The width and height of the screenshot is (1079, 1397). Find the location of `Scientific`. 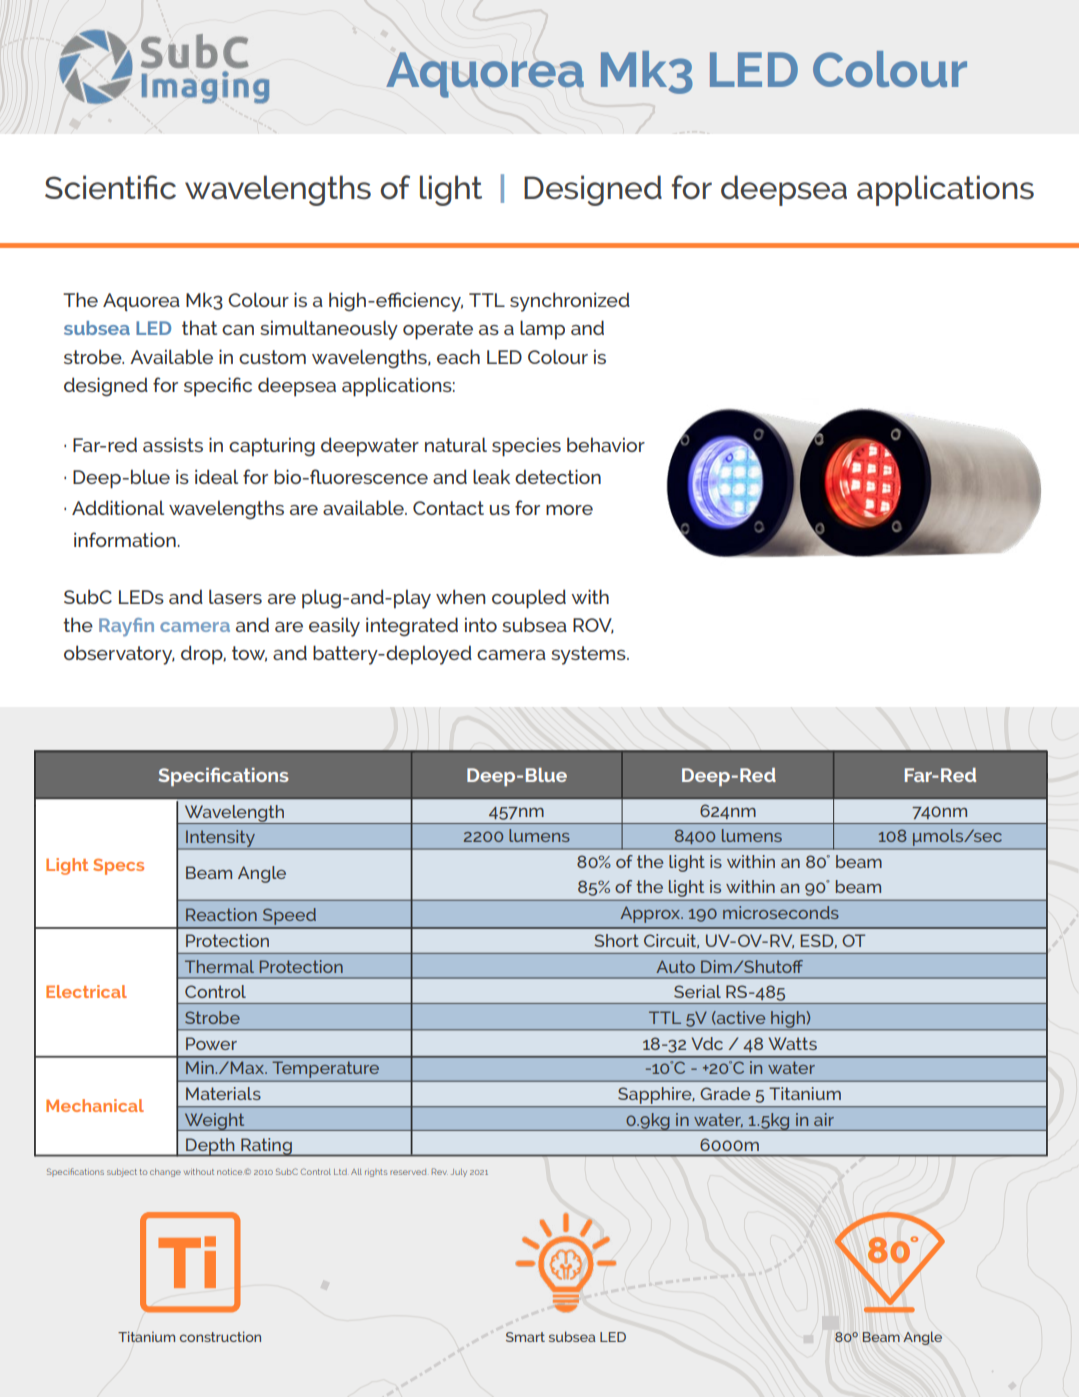

Scientific is located at coordinates (110, 187).
